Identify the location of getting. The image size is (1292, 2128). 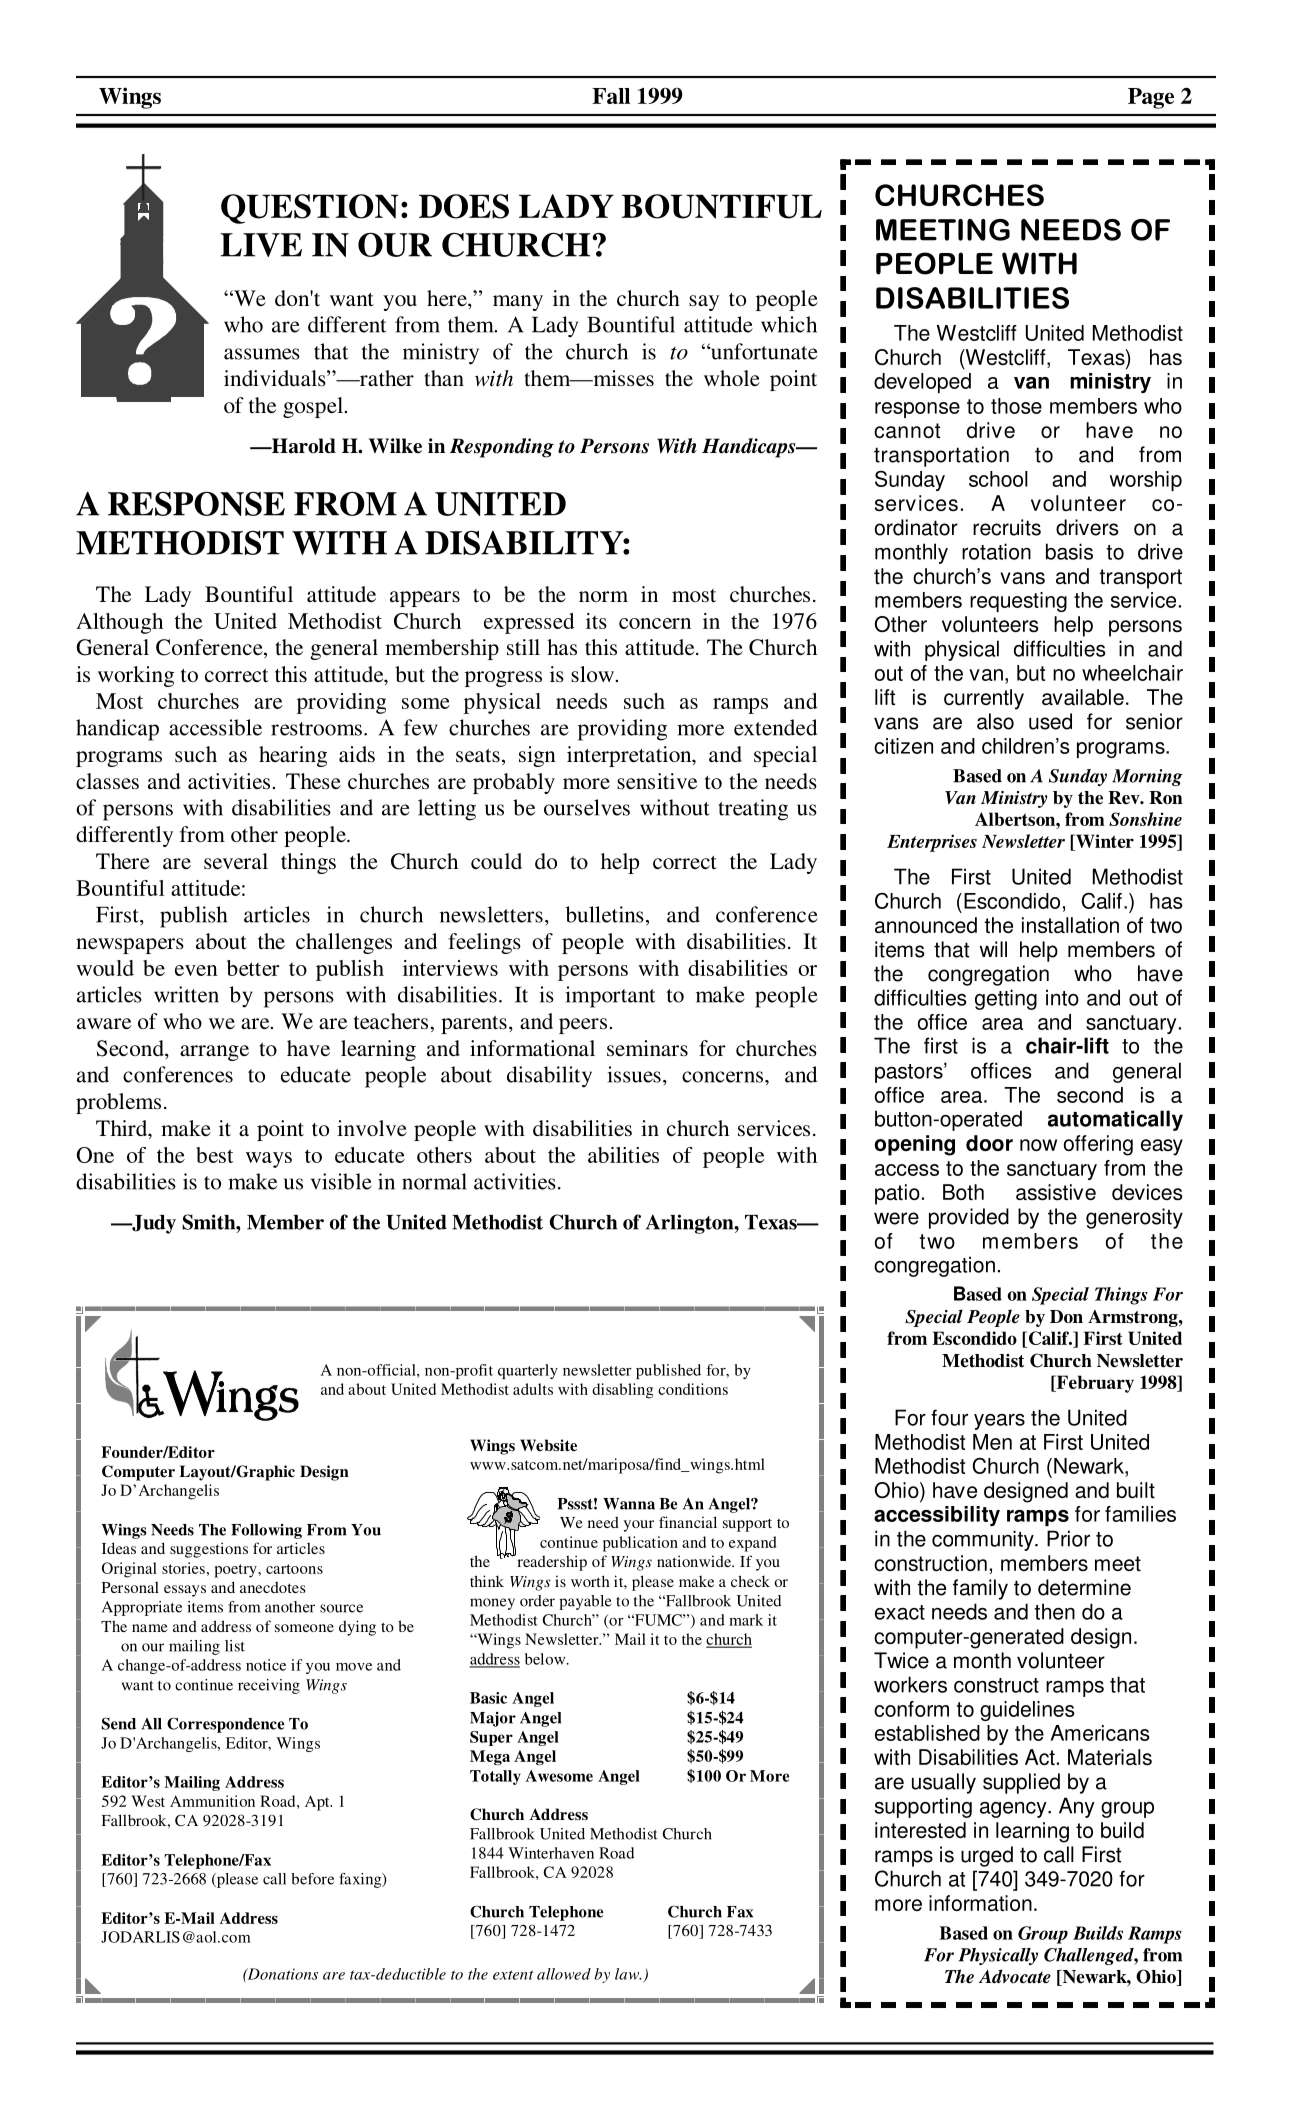
(1006, 999).
